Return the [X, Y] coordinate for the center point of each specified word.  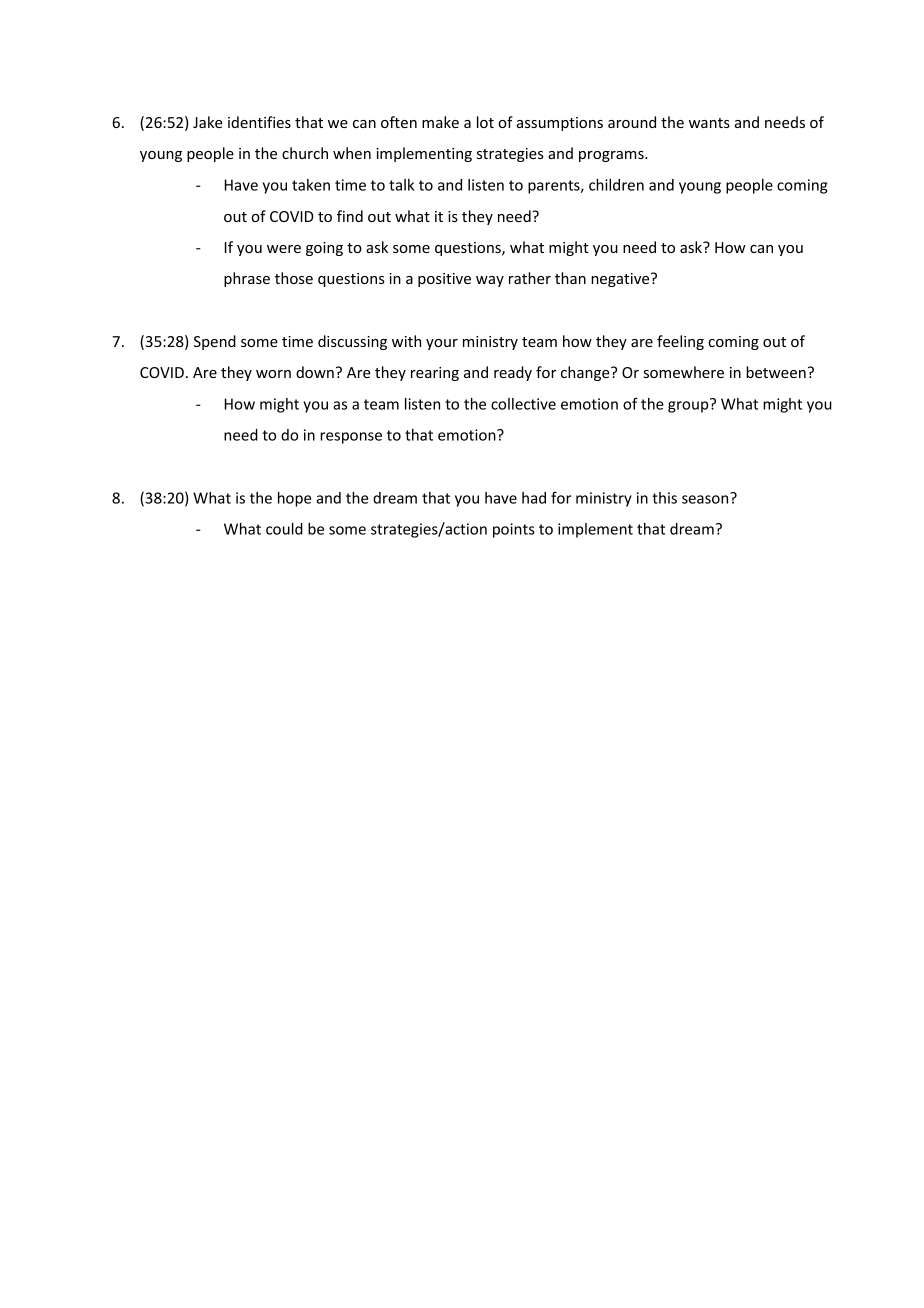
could [284, 529]
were [284, 249]
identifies [259, 122]
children [616, 185]
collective [523, 404]
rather [530, 278]
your [442, 344]
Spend [215, 342]
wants [709, 123]
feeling [680, 342]
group [689, 406]
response [351, 438]
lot [485, 122]
